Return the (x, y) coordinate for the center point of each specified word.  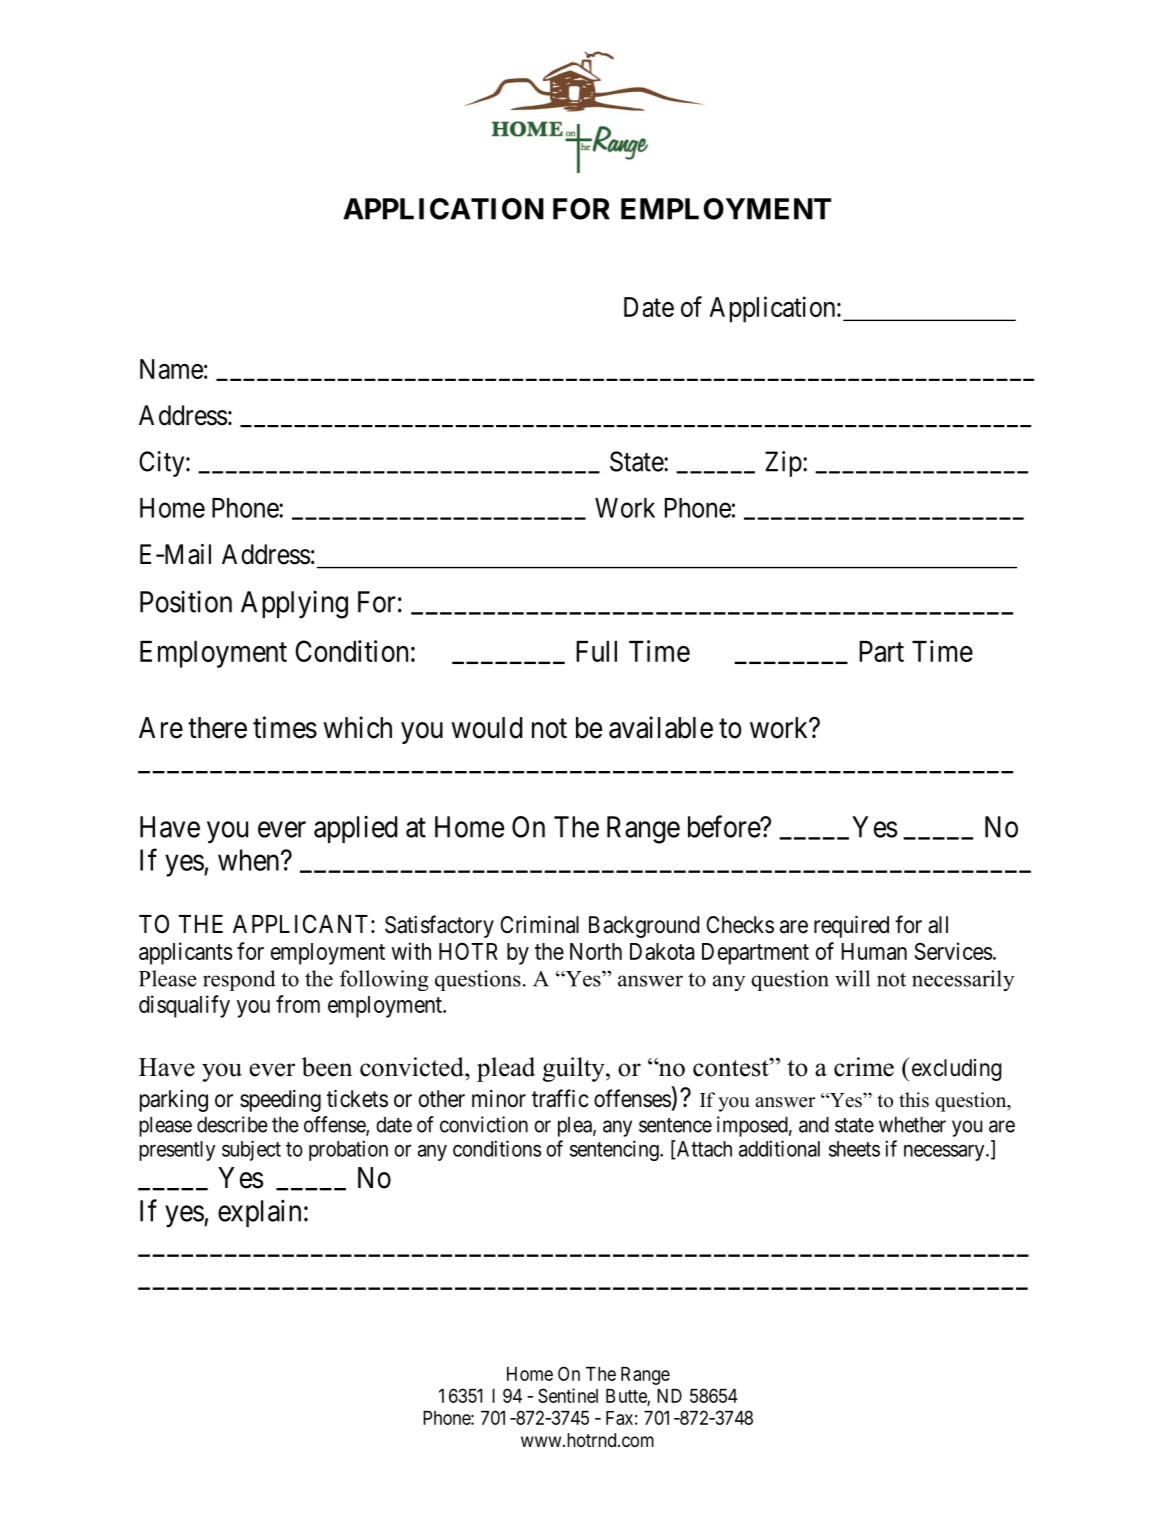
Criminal (539, 924)
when (250, 860)
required (851, 926)
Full (596, 651)
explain (259, 1213)
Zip (783, 464)
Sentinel (568, 1395)
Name (171, 369)
